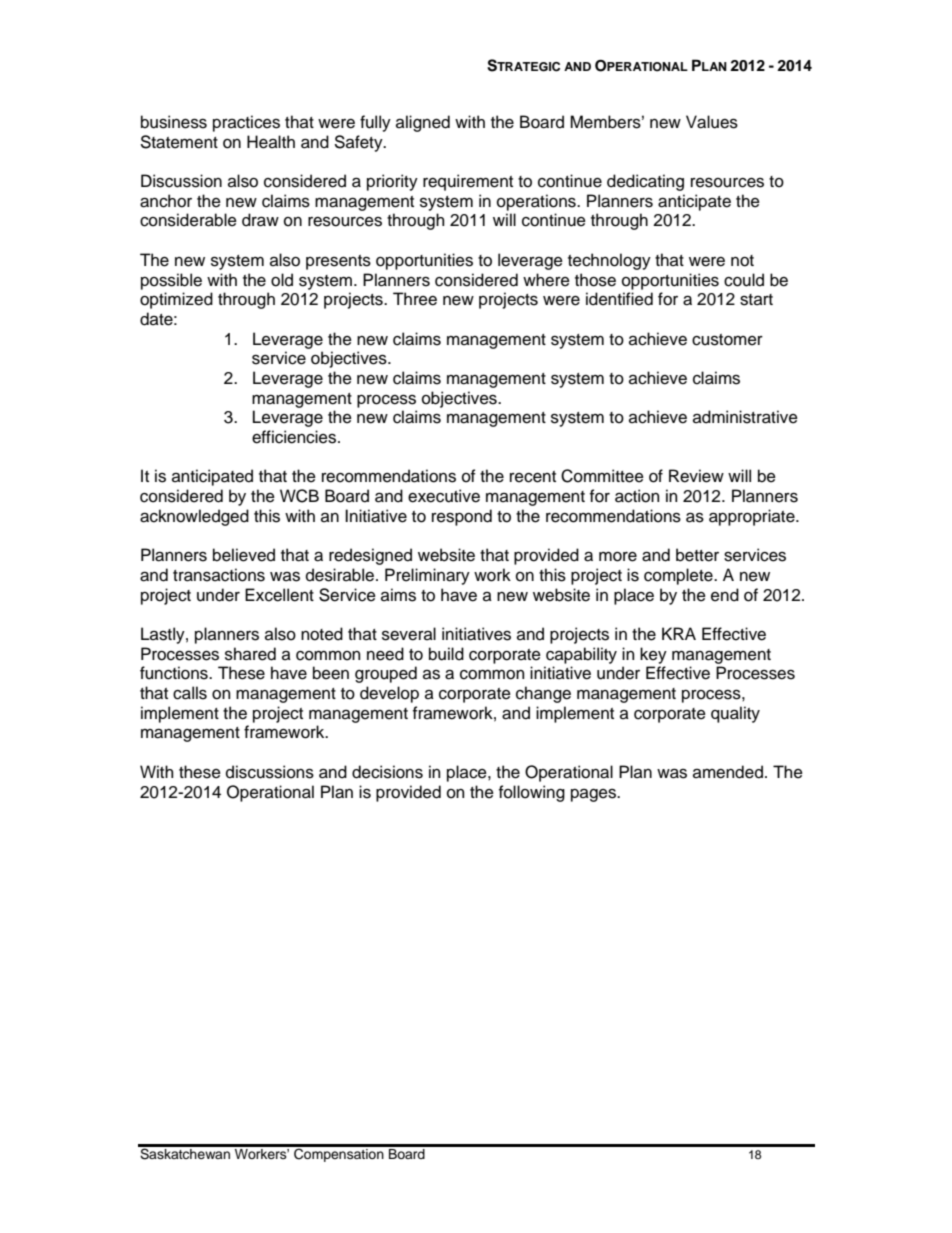 The image size is (952, 1233). What do you see at coordinates (423, 123) in the document?
I see `aligned` at bounding box center [423, 123].
